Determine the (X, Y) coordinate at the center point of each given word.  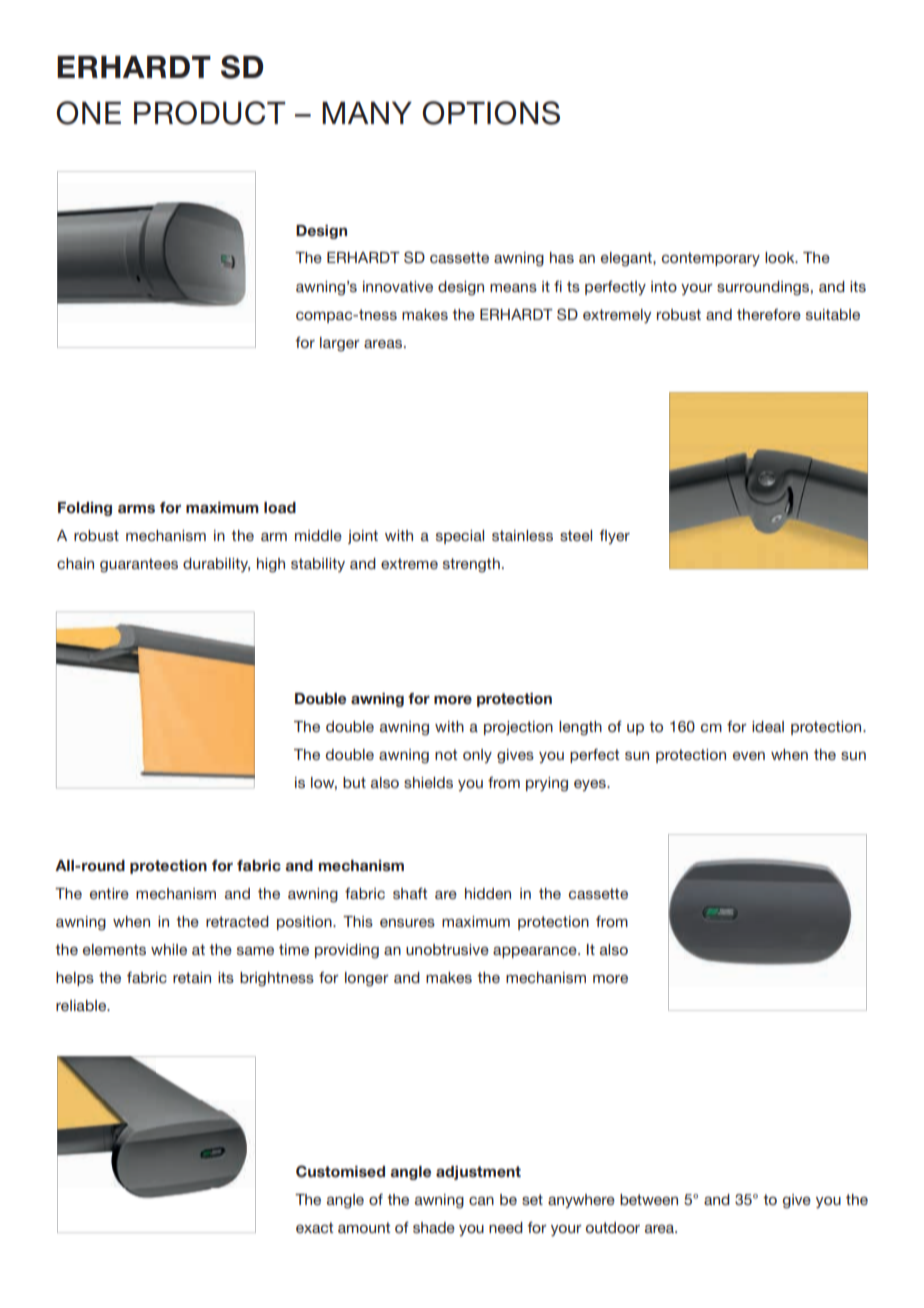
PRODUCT (210, 113)
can (481, 1201)
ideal (768, 726)
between (649, 1199)
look (781, 257)
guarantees (139, 565)
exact (314, 1227)
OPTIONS (491, 113)
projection (518, 728)
